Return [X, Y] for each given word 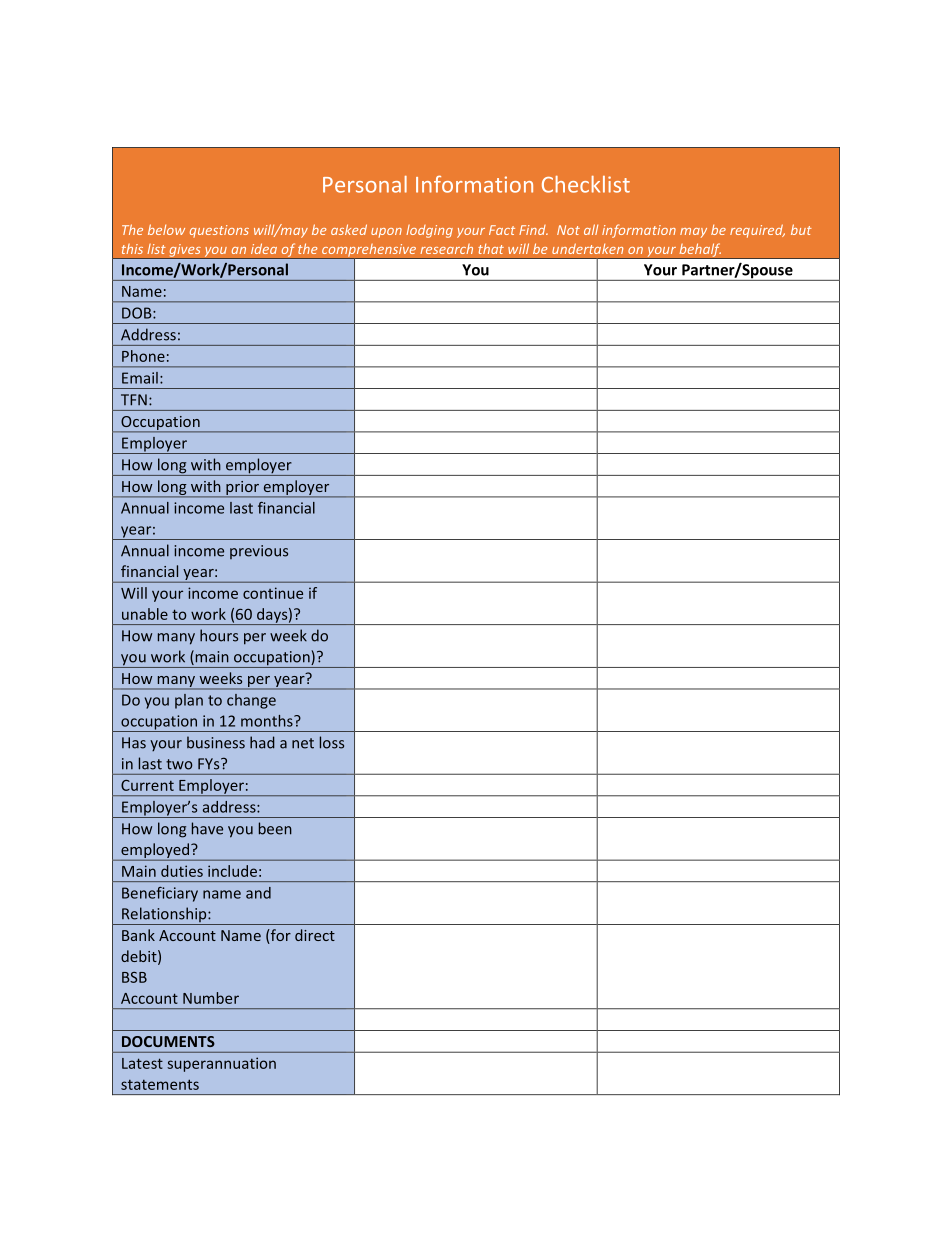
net [303, 743]
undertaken [587, 248]
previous [259, 552]
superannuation [221, 1064]
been [275, 828]
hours [219, 635]
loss [332, 742]
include [232, 871]
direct [315, 935]
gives [185, 251]
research [446, 249]
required [757, 231]
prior [242, 489]
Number [211, 998]
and [258, 893]
